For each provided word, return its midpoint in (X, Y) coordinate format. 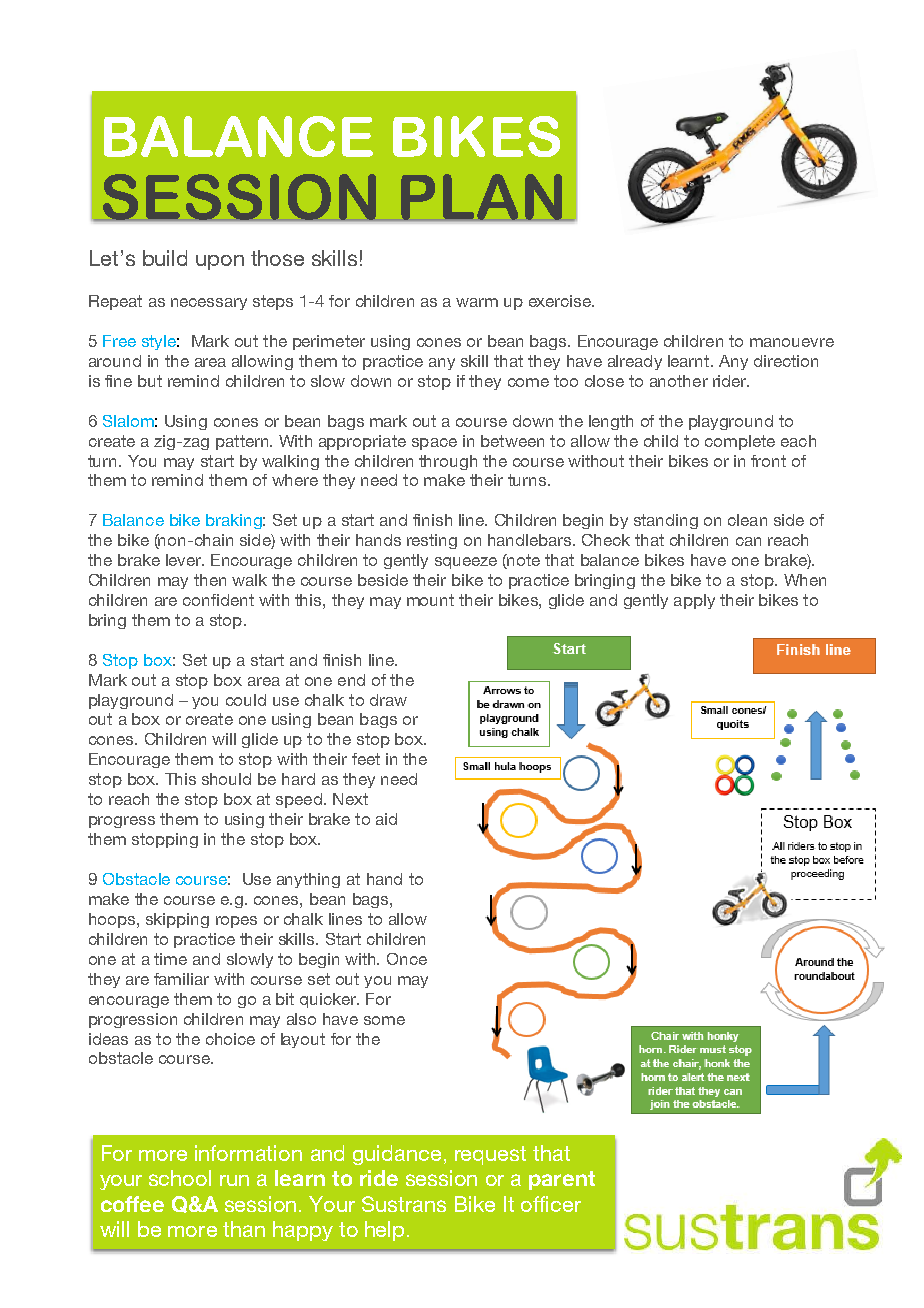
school (180, 1178)
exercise (561, 301)
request (490, 1155)
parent (562, 1180)
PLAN (481, 197)
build (165, 258)
